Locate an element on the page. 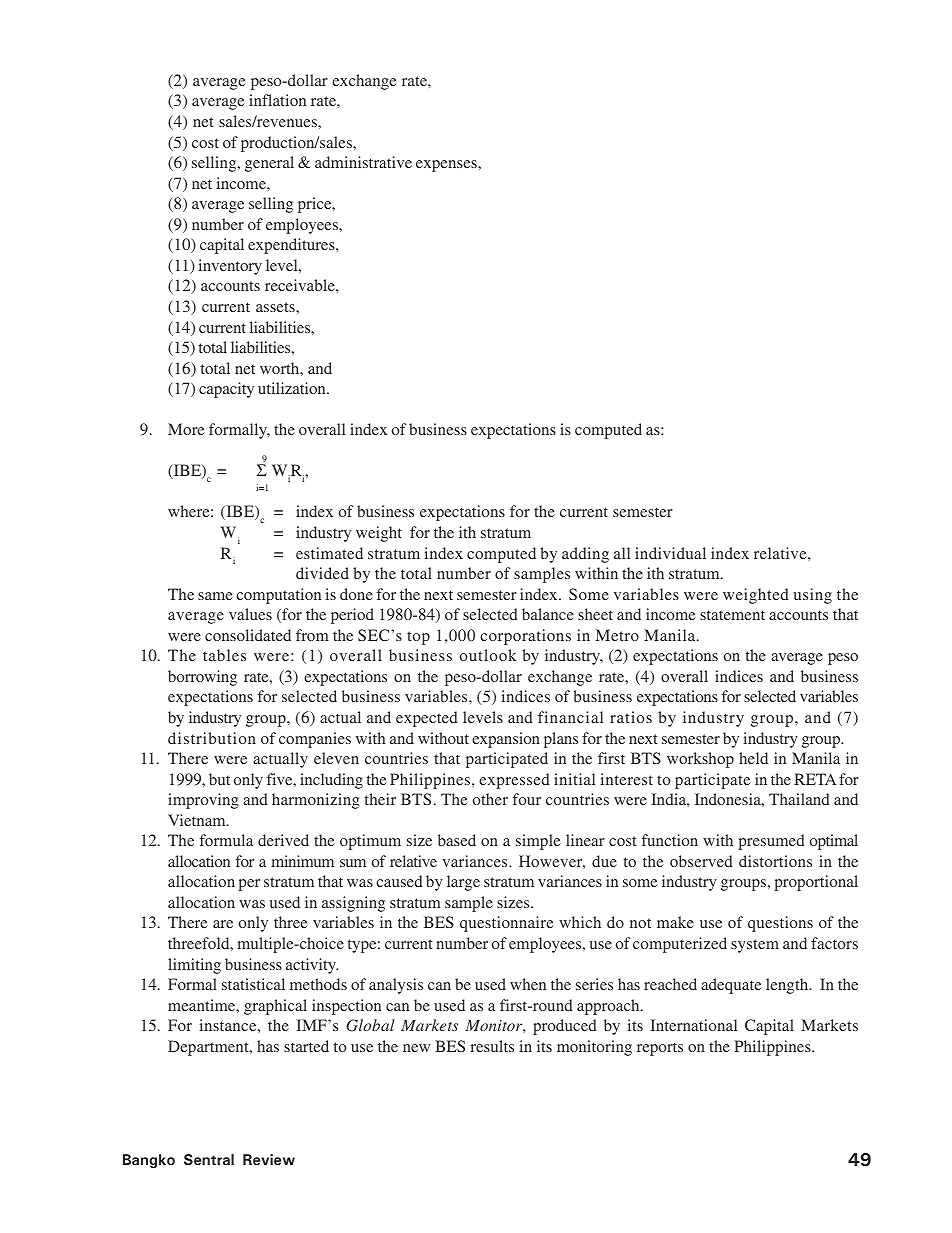 The height and width of the image is (1233, 952). expenses is located at coordinates (447, 166).
